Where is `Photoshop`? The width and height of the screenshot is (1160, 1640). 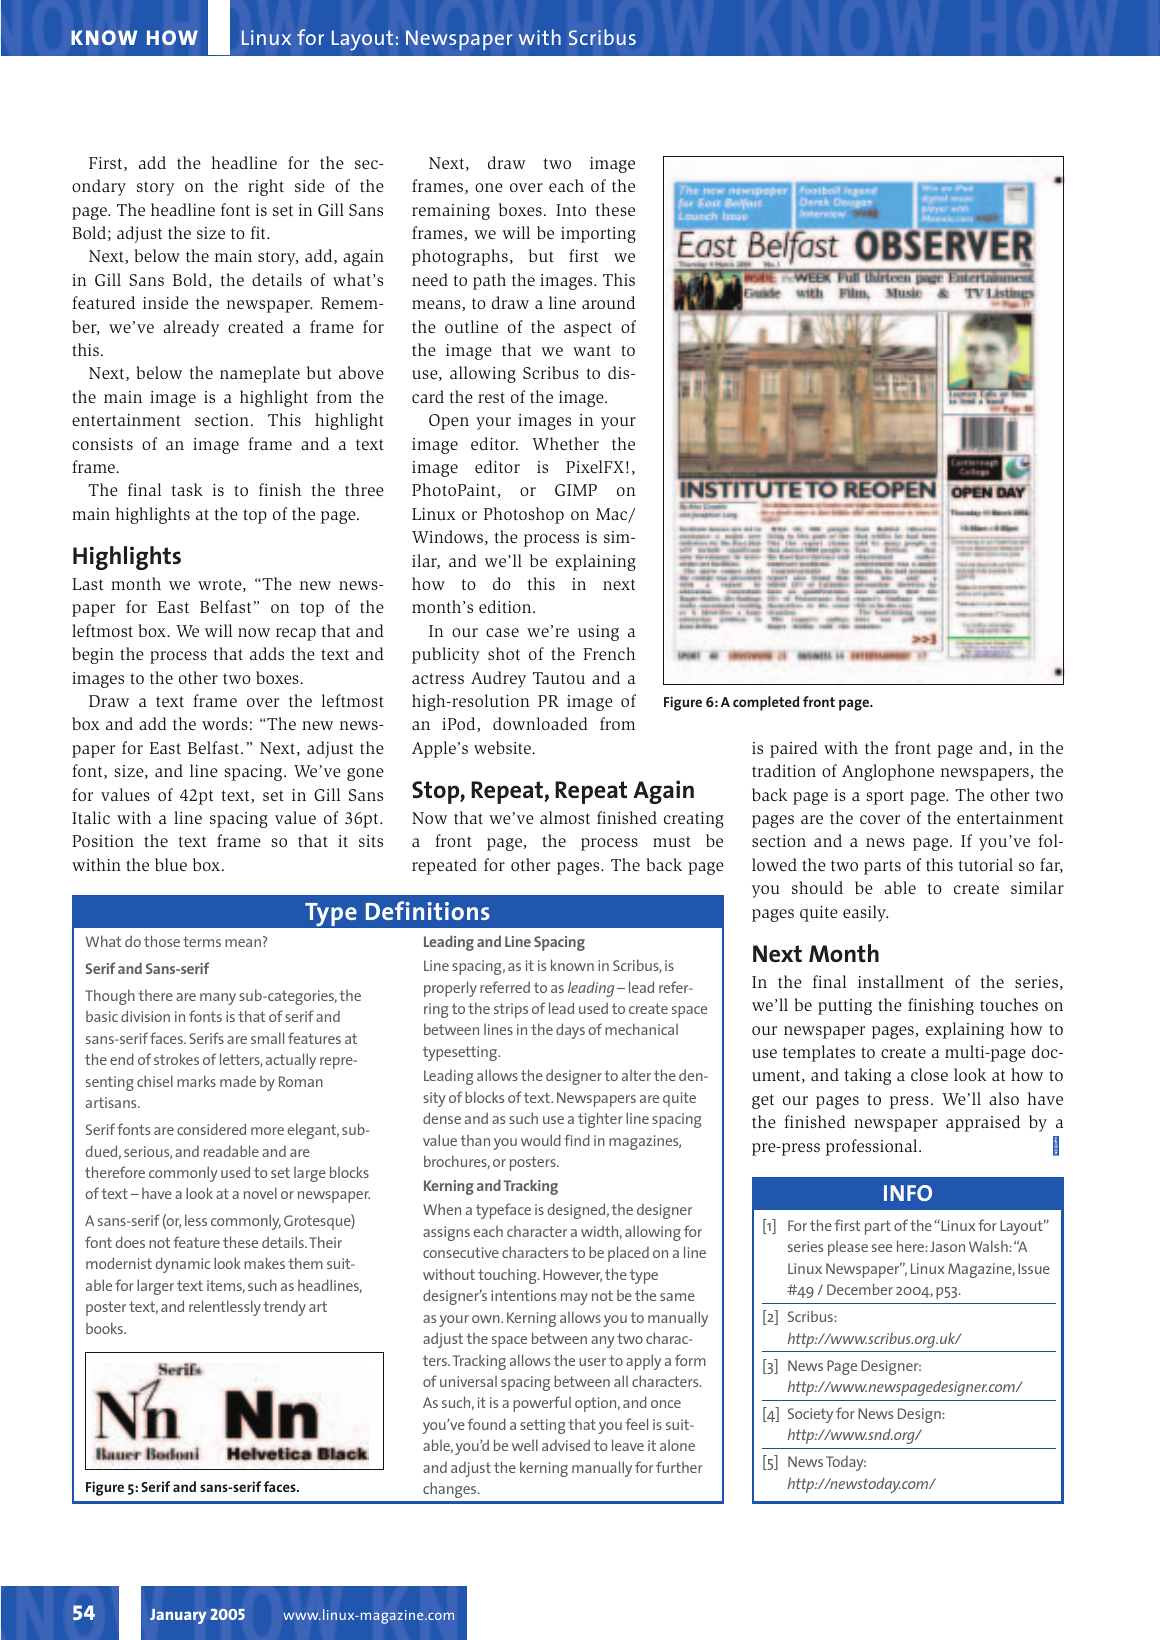 Photoshop is located at coordinates (524, 515).
